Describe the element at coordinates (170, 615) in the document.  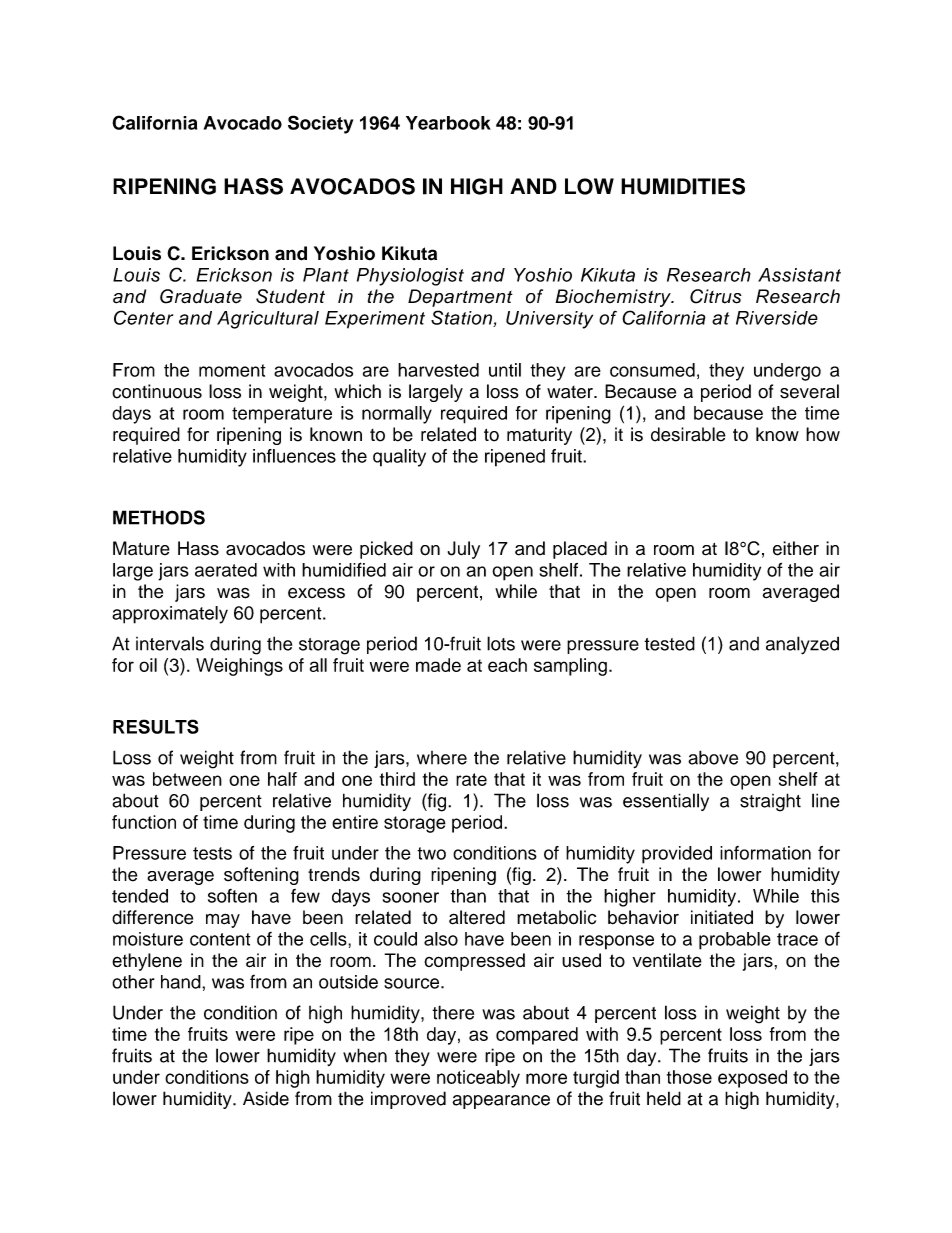
I see `approximately` at that location.
